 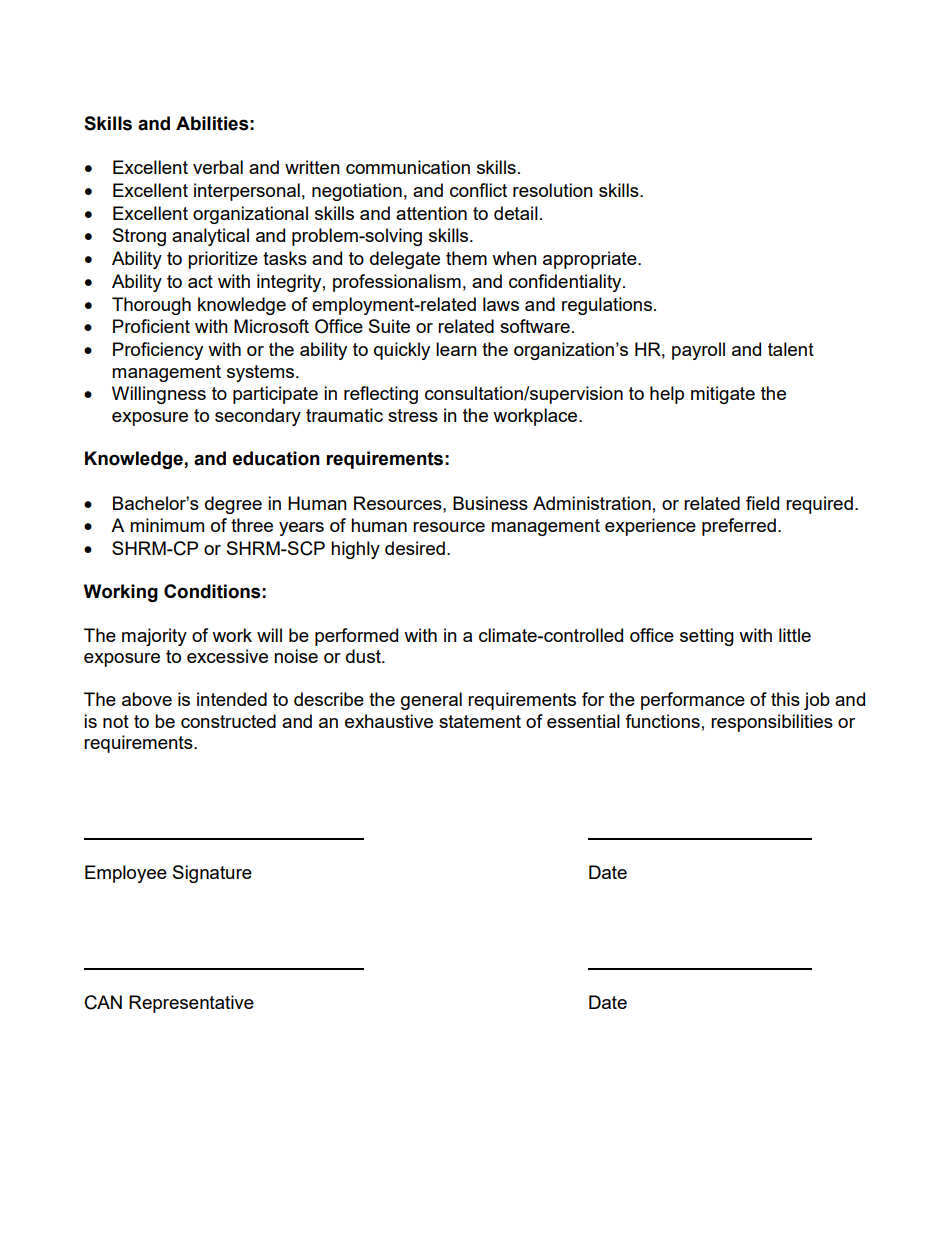 I want to click on verbal, so click(x=218, y=167).
